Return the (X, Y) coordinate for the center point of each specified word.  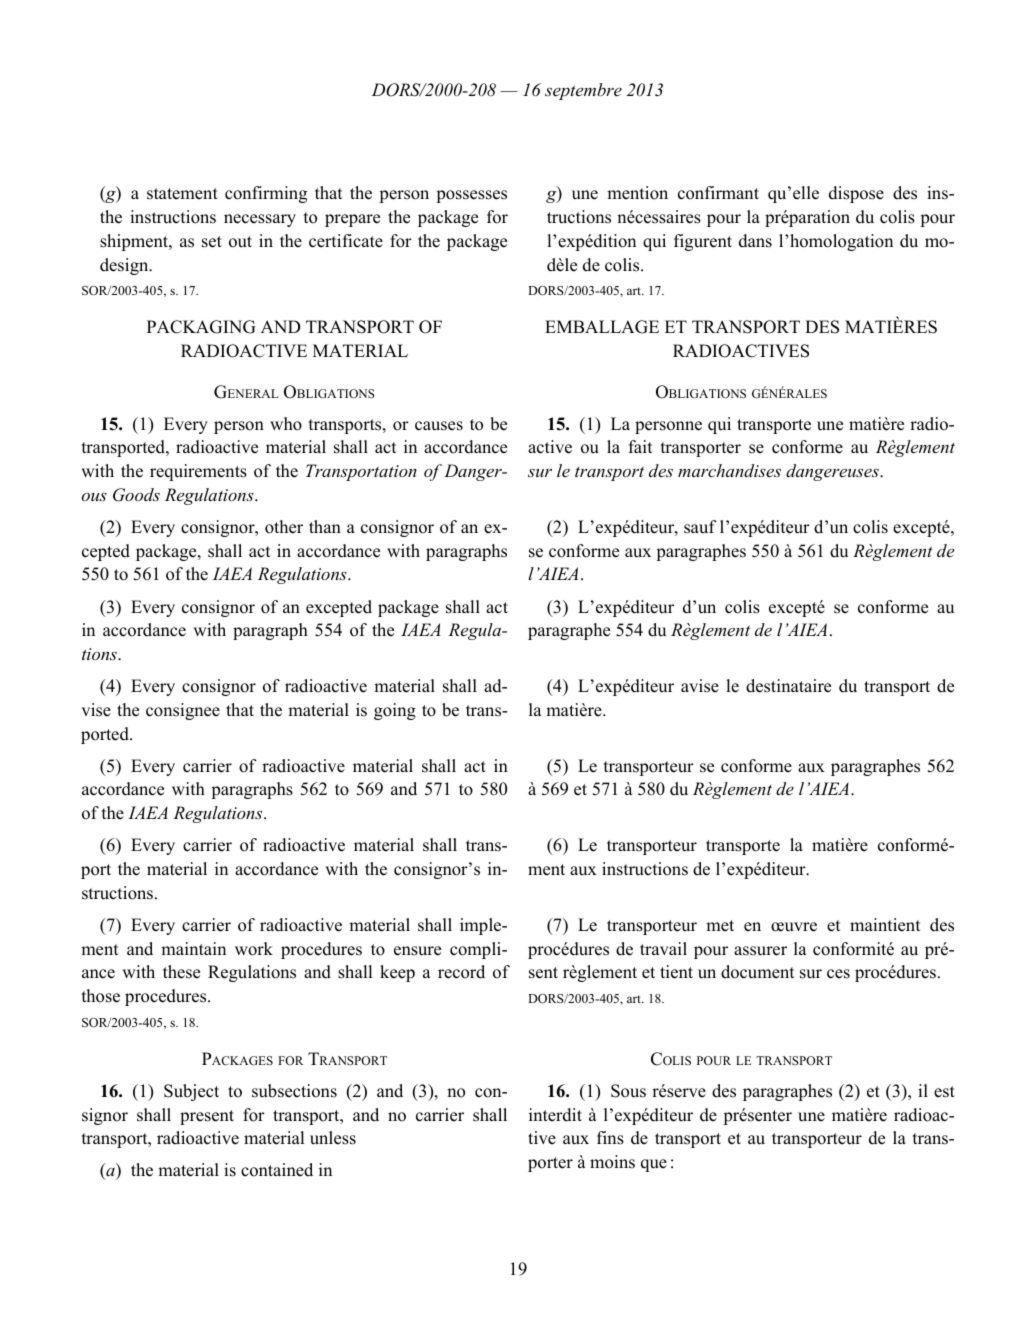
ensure (417, 951)
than (325, 526)
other (284, 527)
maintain (193, 948)
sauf (700, 527)
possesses (471, 196)
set (212, 242)
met (720, 926)
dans (755, 241)
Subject (191, 1092)
